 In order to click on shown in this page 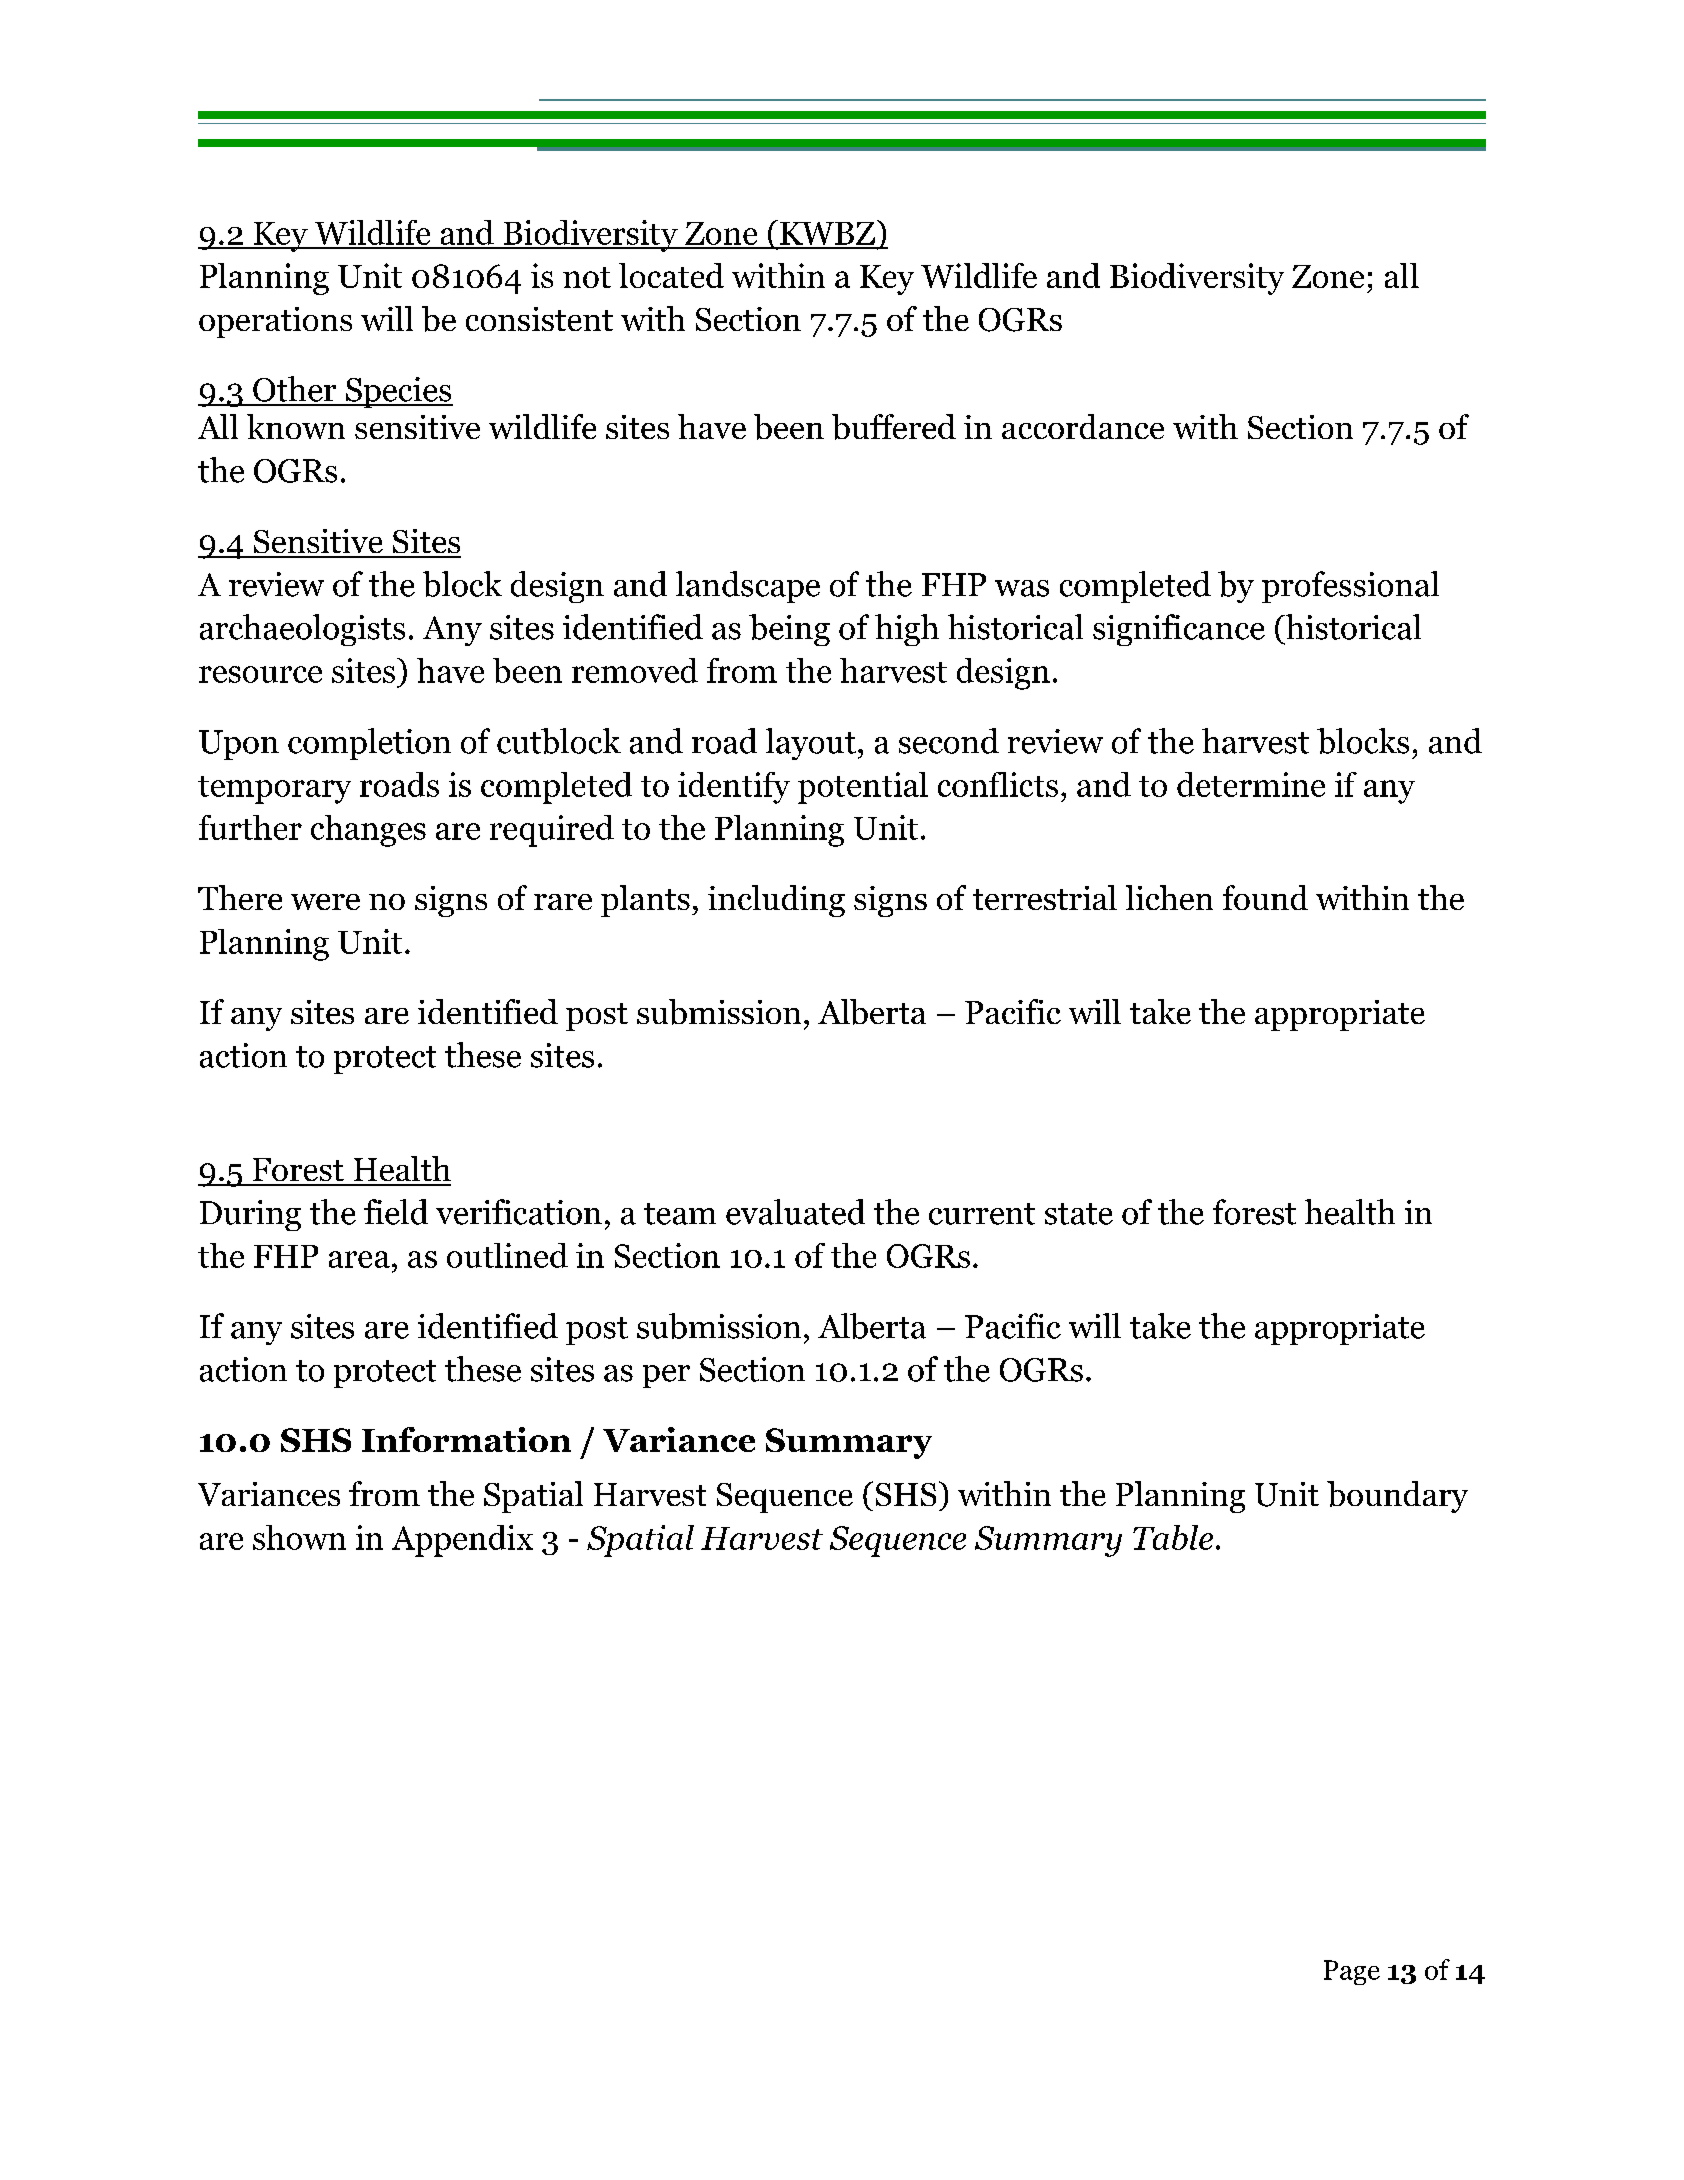, I will do `click(299, 1537)`.
